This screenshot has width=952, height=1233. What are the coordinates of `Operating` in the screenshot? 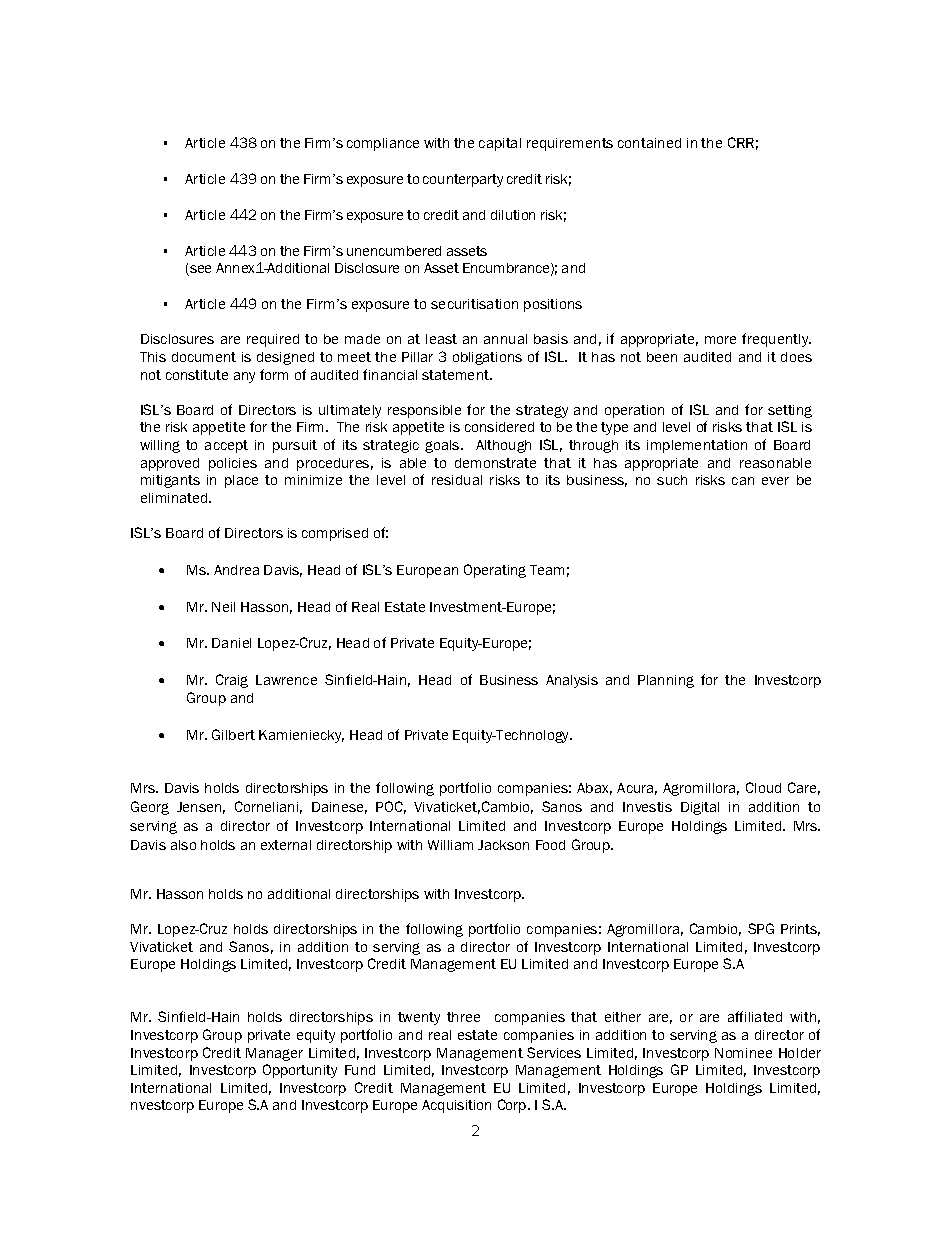 It's located at (495, 571).
